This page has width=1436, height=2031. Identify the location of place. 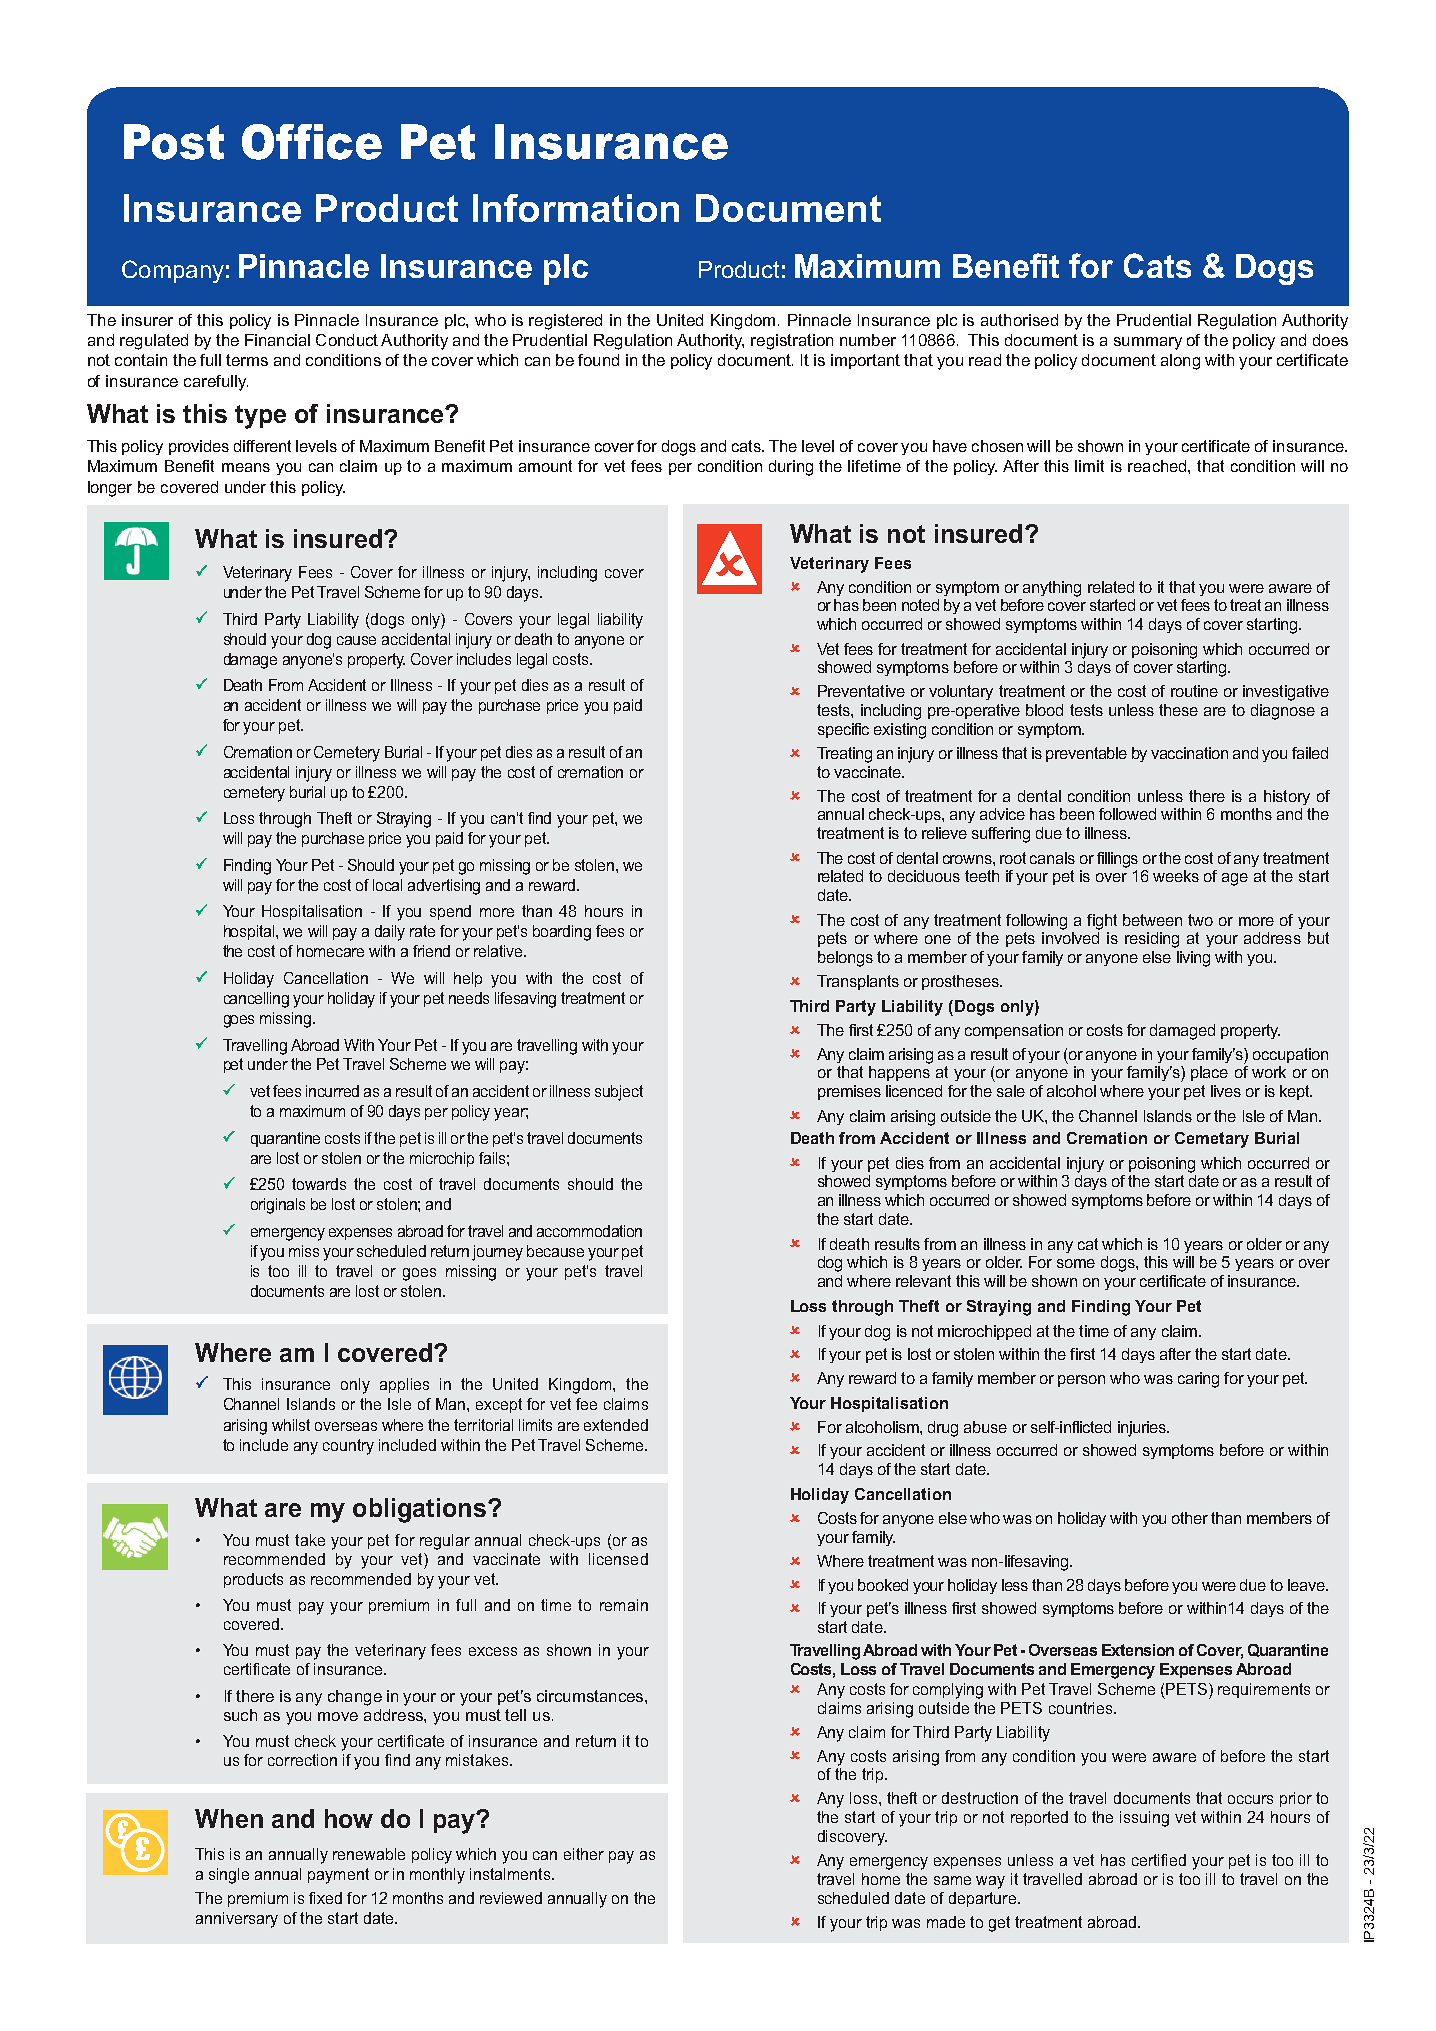
(1209, 1073).
